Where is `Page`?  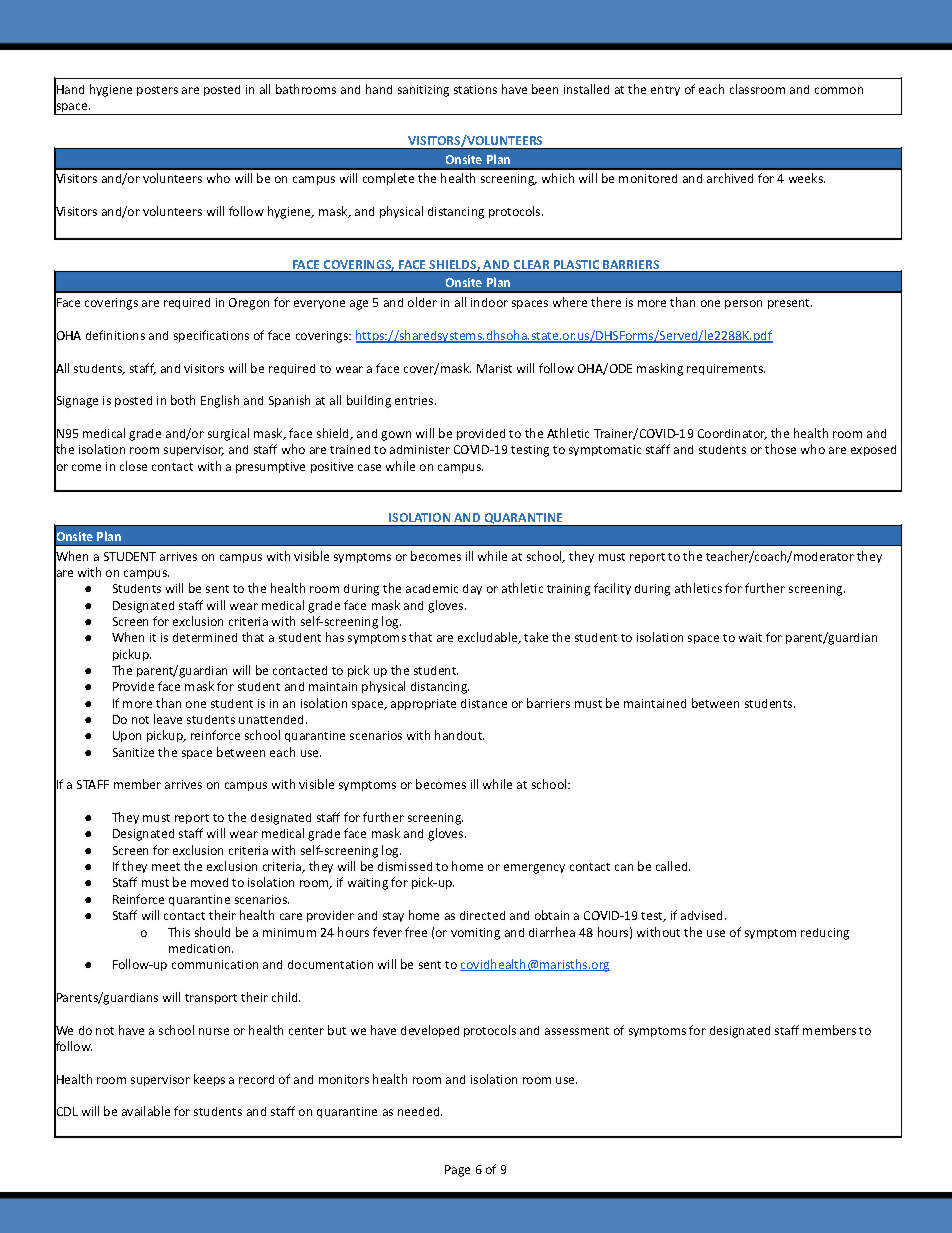 Page is located at coordinates (457, 1171).
